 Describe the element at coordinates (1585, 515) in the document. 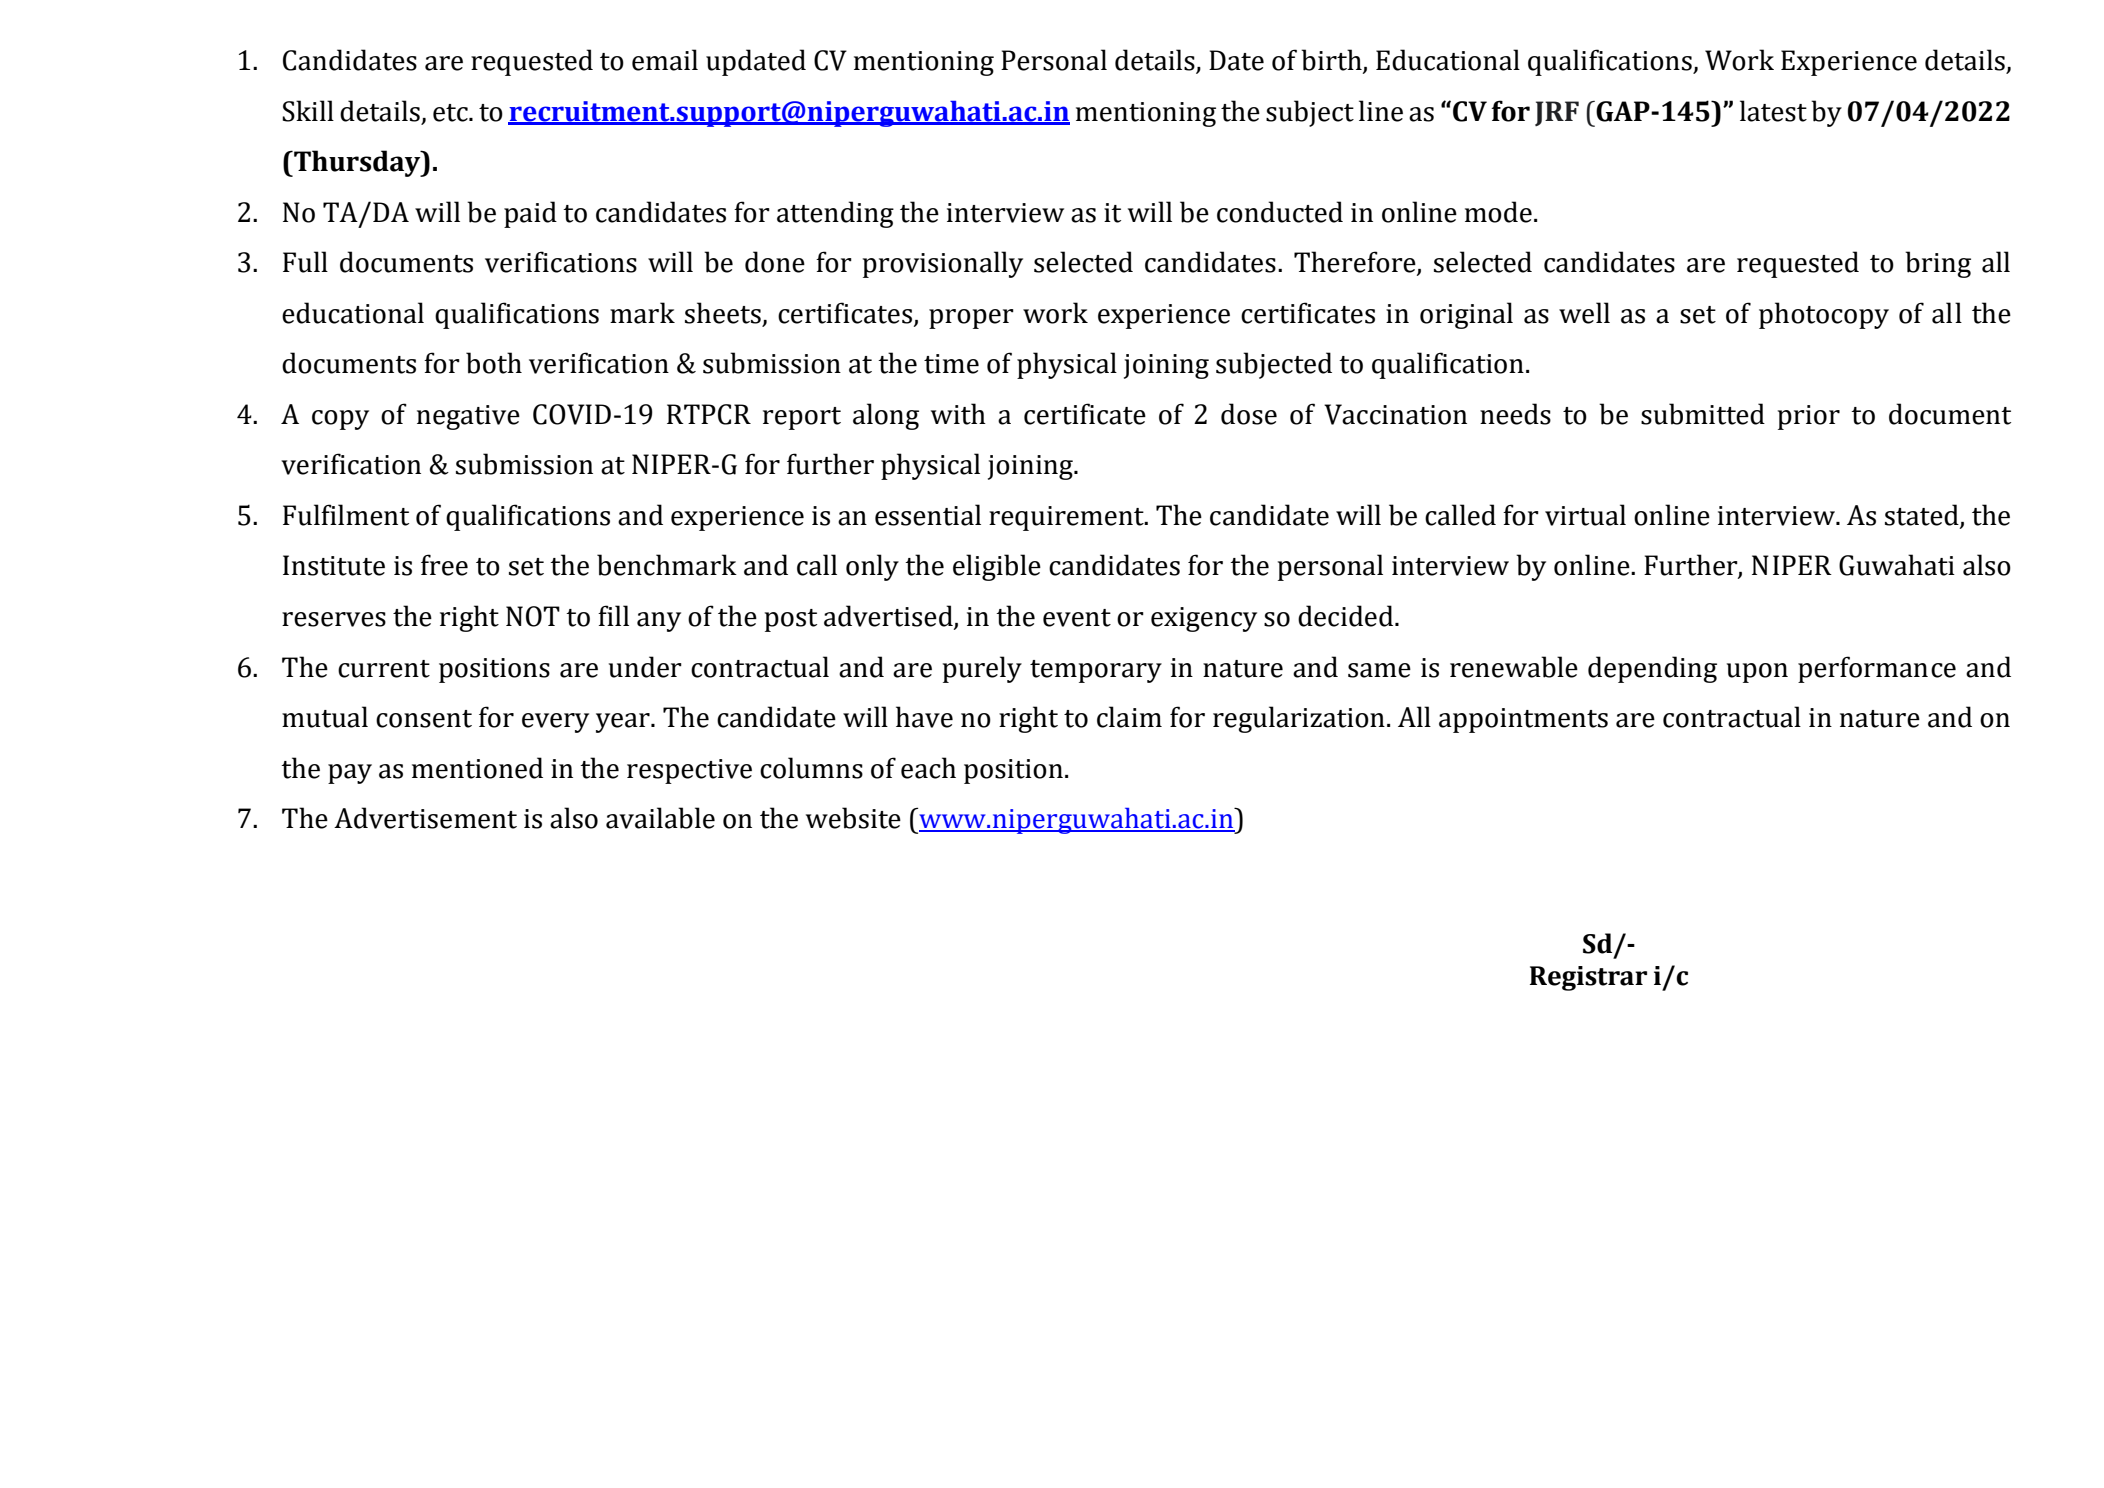

I see `virtual` at that location.
